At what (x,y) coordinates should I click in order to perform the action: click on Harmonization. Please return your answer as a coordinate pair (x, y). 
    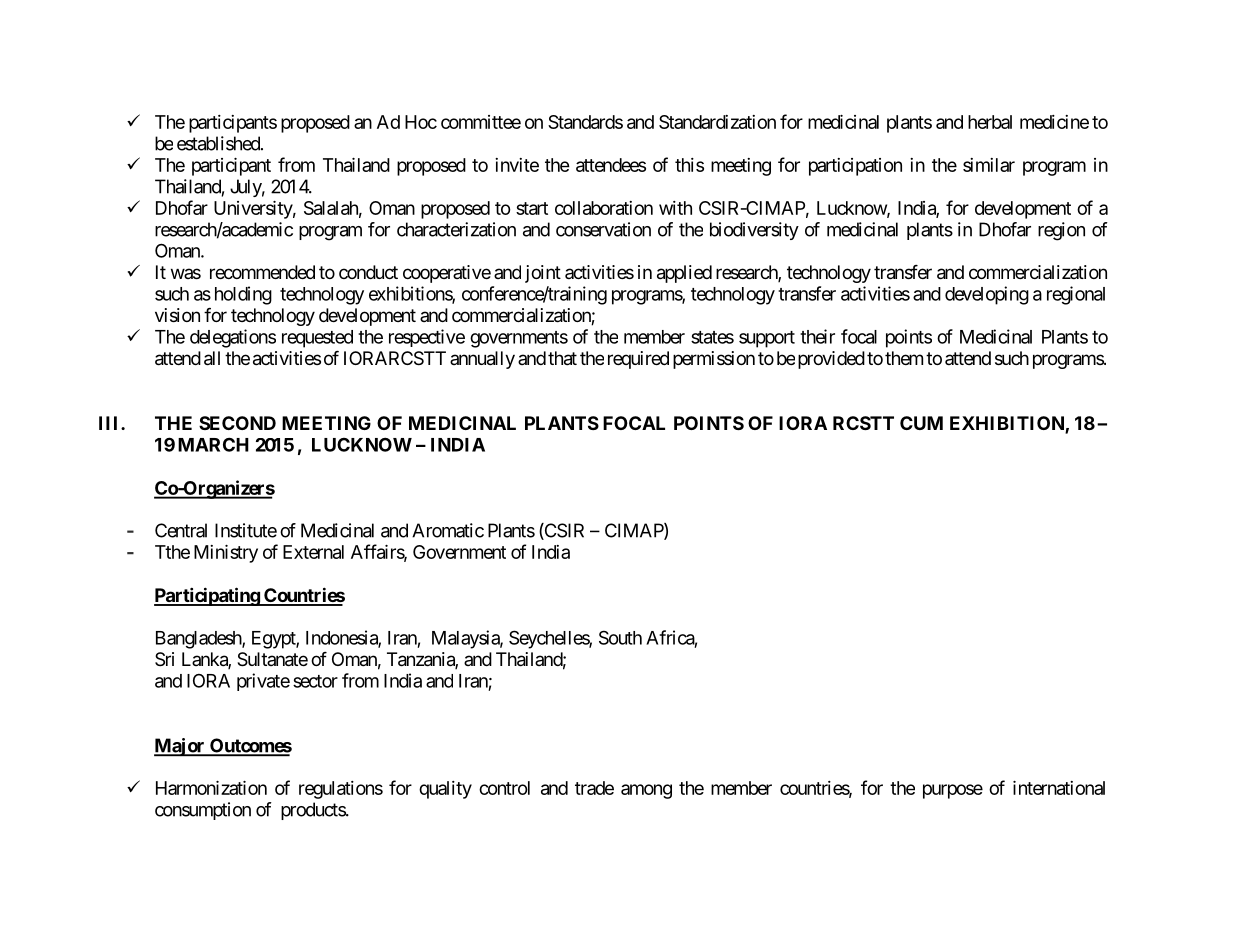
    Looking at the image, I should click on (211, 788).
